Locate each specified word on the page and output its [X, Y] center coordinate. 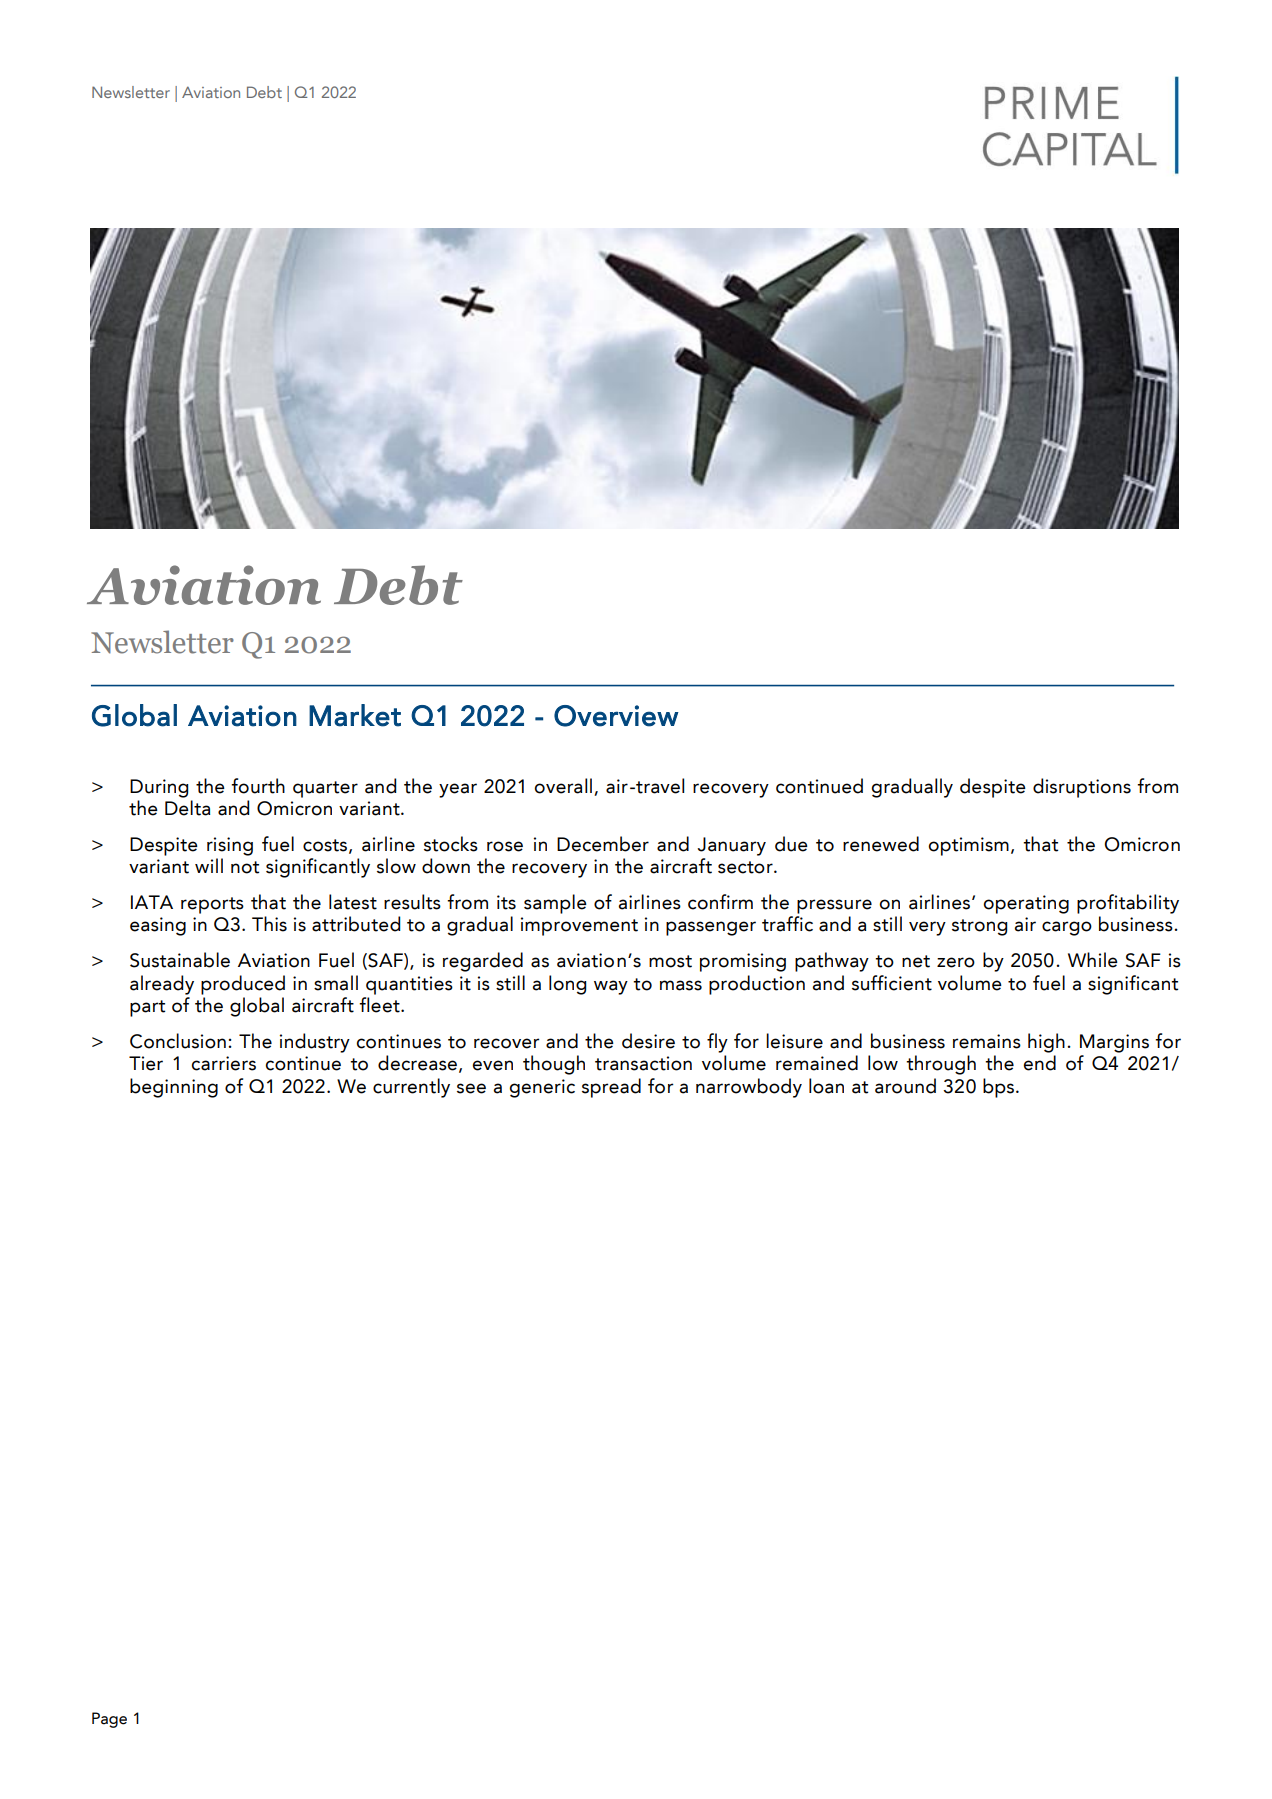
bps [998, 1088]
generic [542, 1088]
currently [411, 1088]
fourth [258, 786]
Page [109, 1720]
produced [243, 985]
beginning [174, 1088]
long [567, 985]
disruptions [1082, 788]
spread [611, 1088]
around [905, 1086]
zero [956, 962]
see [471, 1088]
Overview [616, 716]
